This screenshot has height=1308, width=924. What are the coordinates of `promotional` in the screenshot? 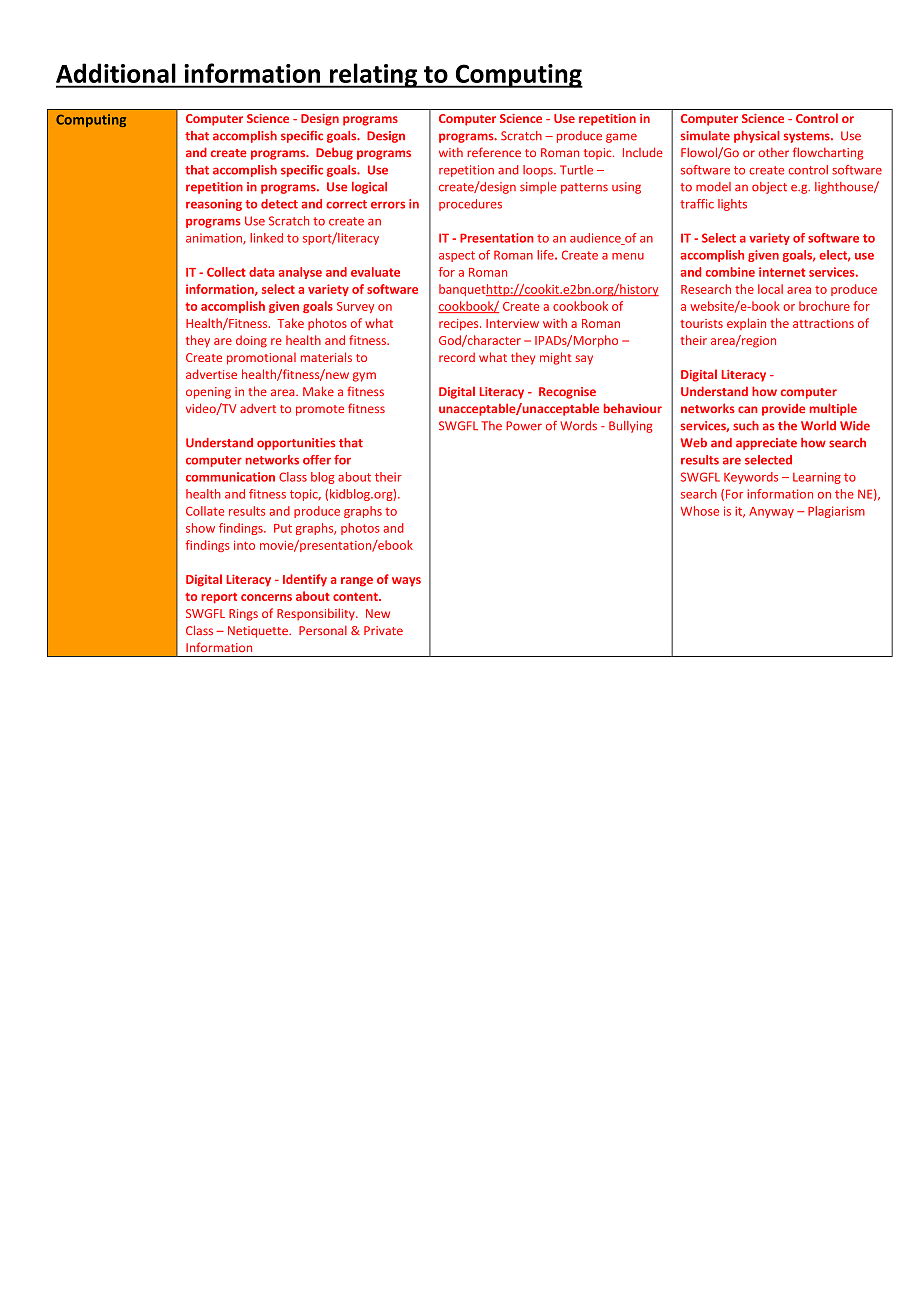 It's located at (261, 359).
